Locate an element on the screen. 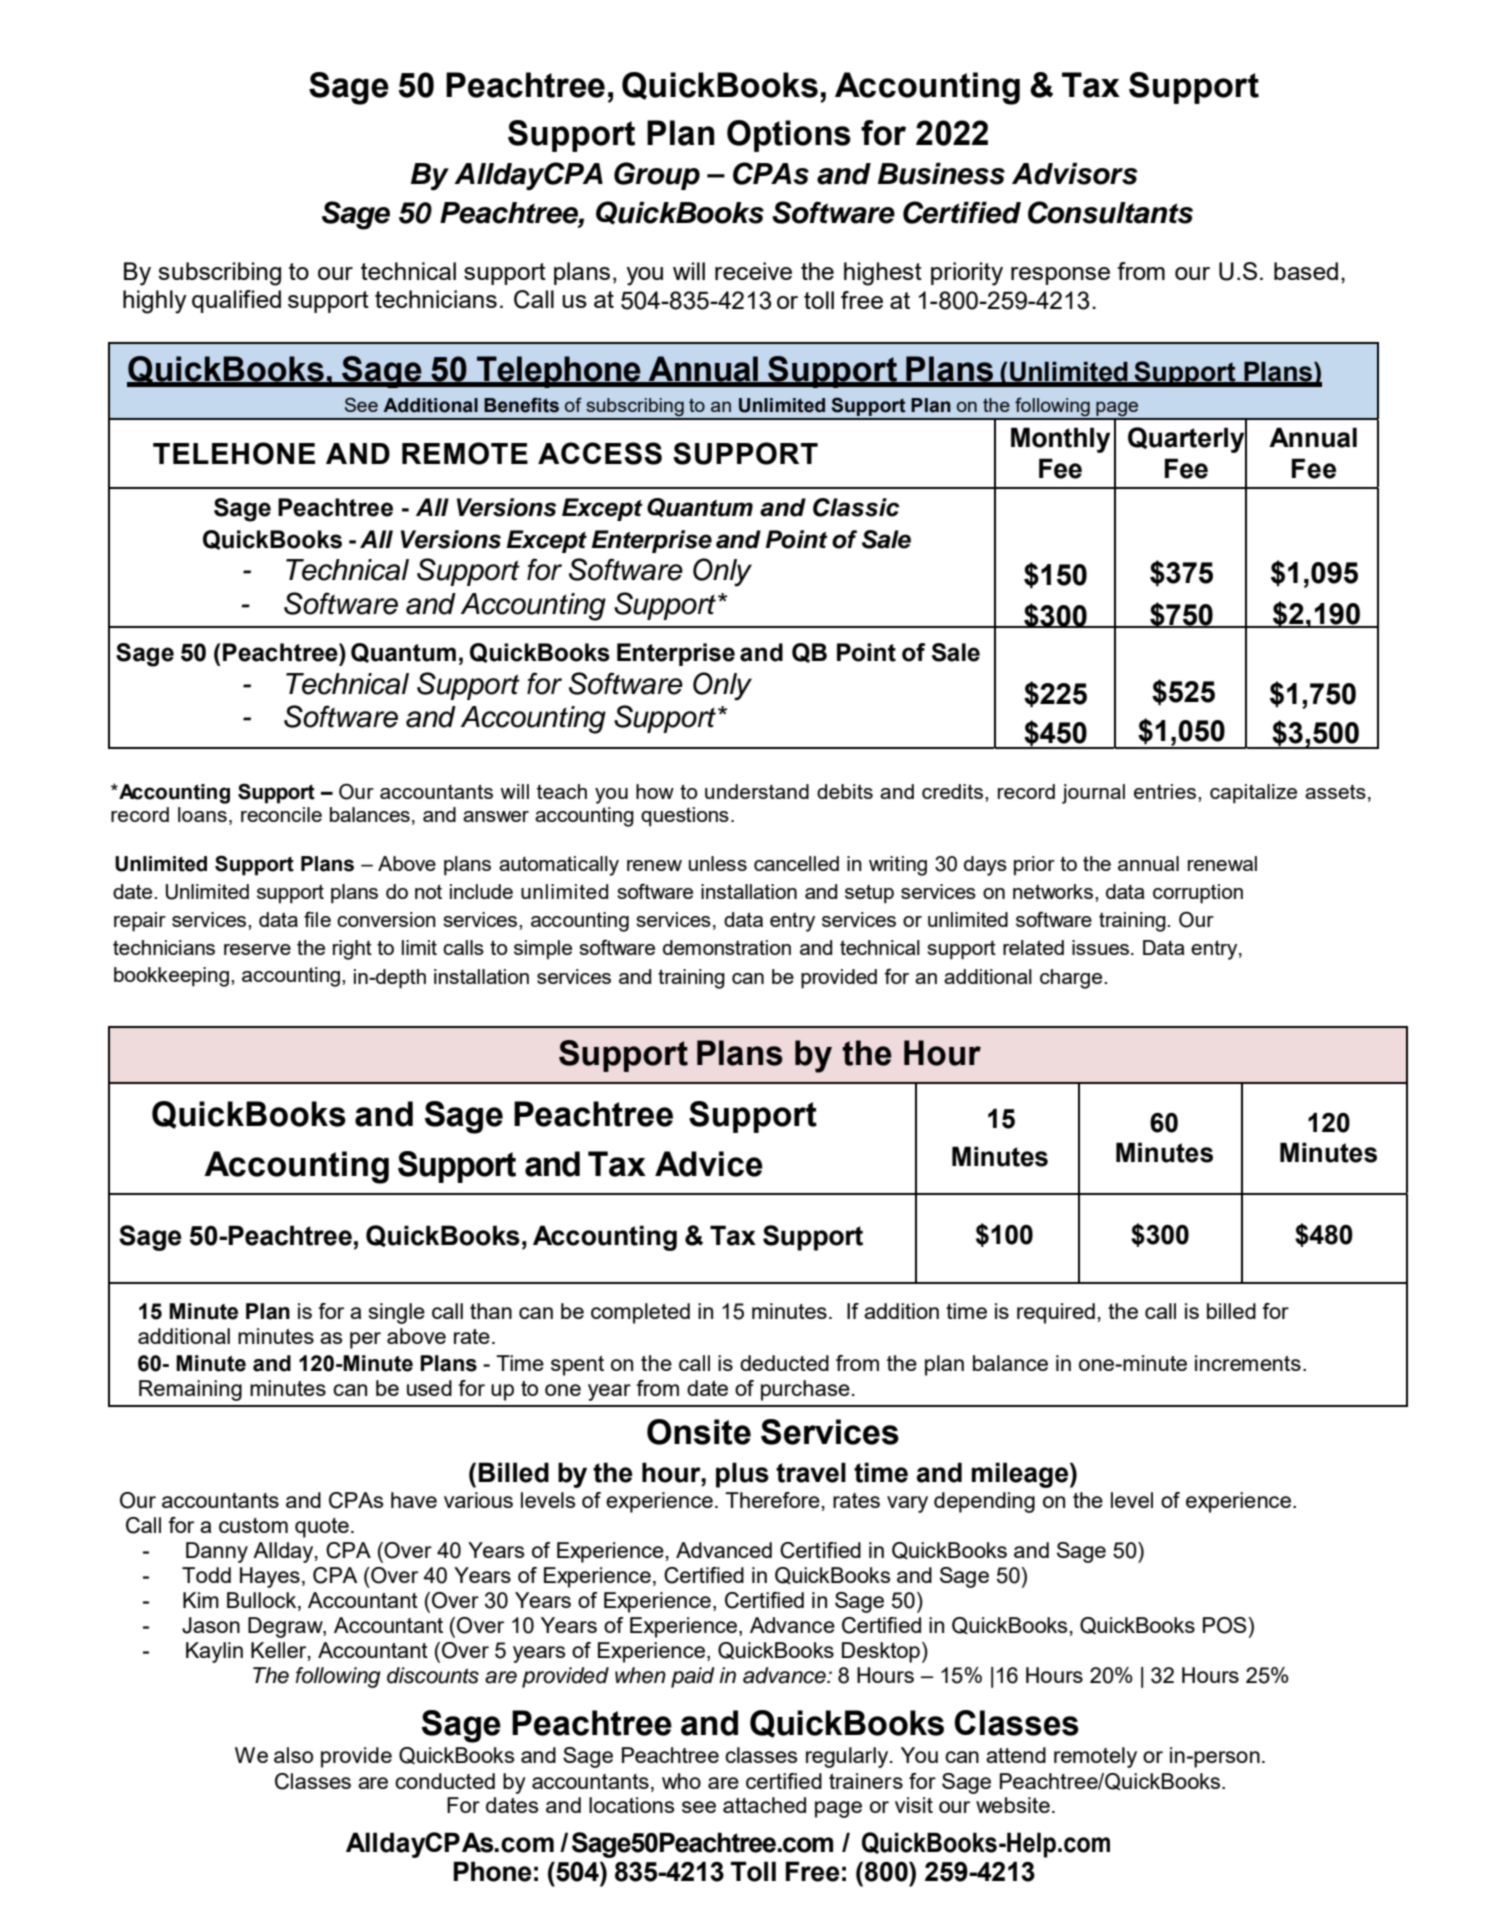 The image size is (1487, 1925). entries is located at coordinates (1166, 791).
